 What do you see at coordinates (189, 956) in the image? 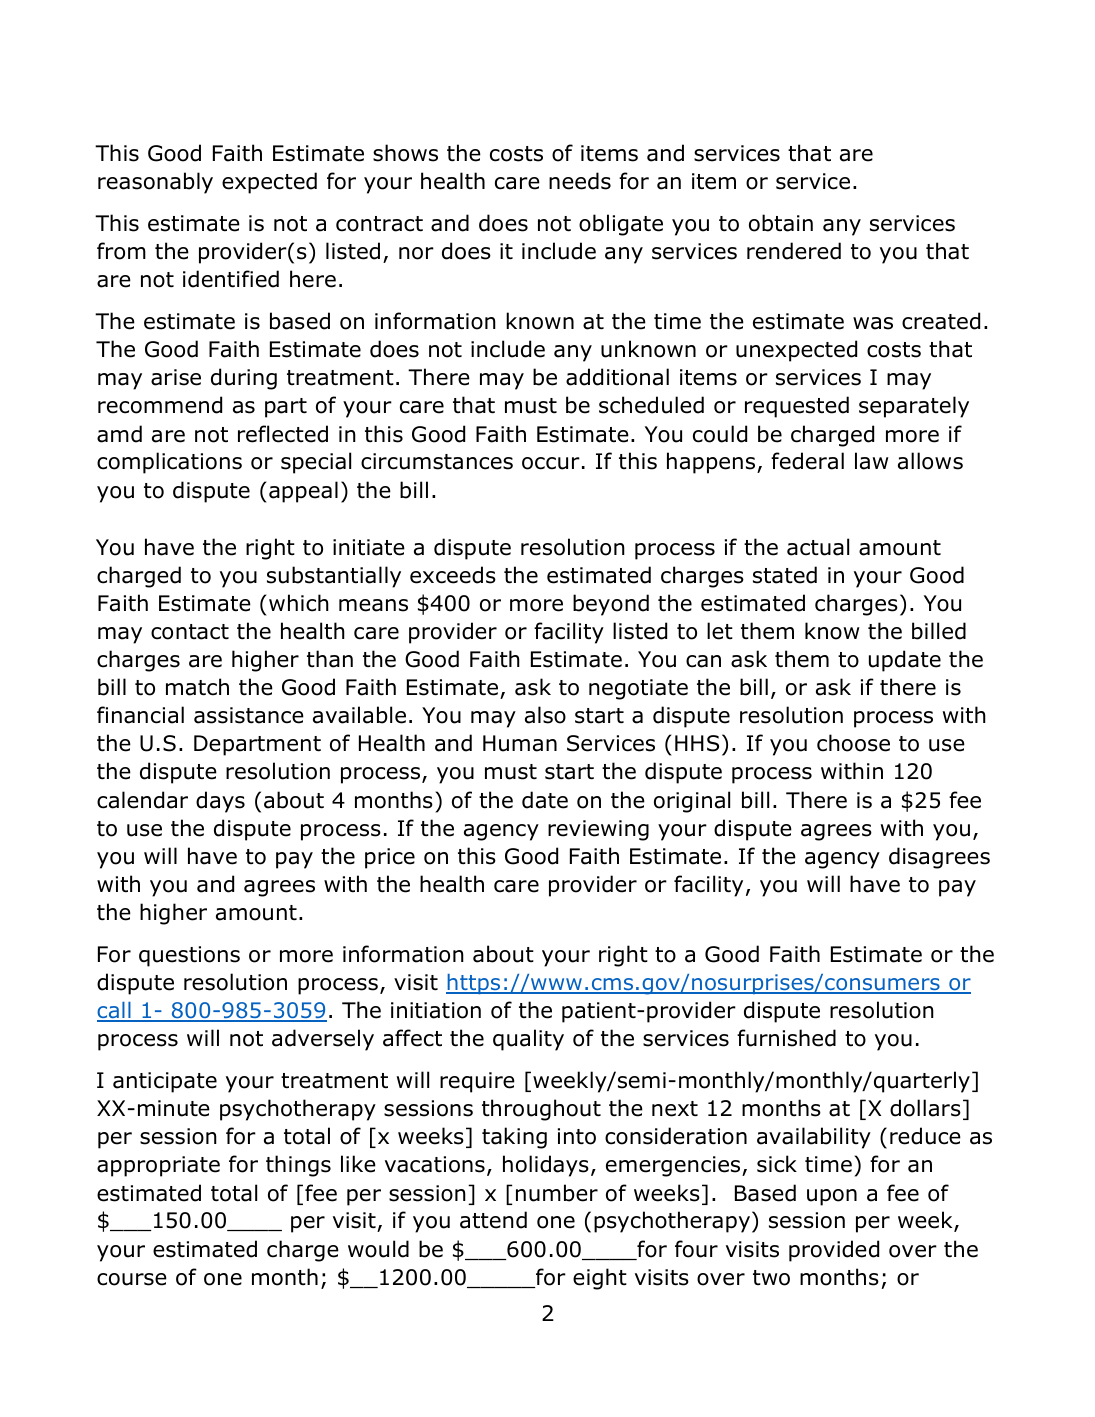
I see `questions` at bounding box center [189, 956].
